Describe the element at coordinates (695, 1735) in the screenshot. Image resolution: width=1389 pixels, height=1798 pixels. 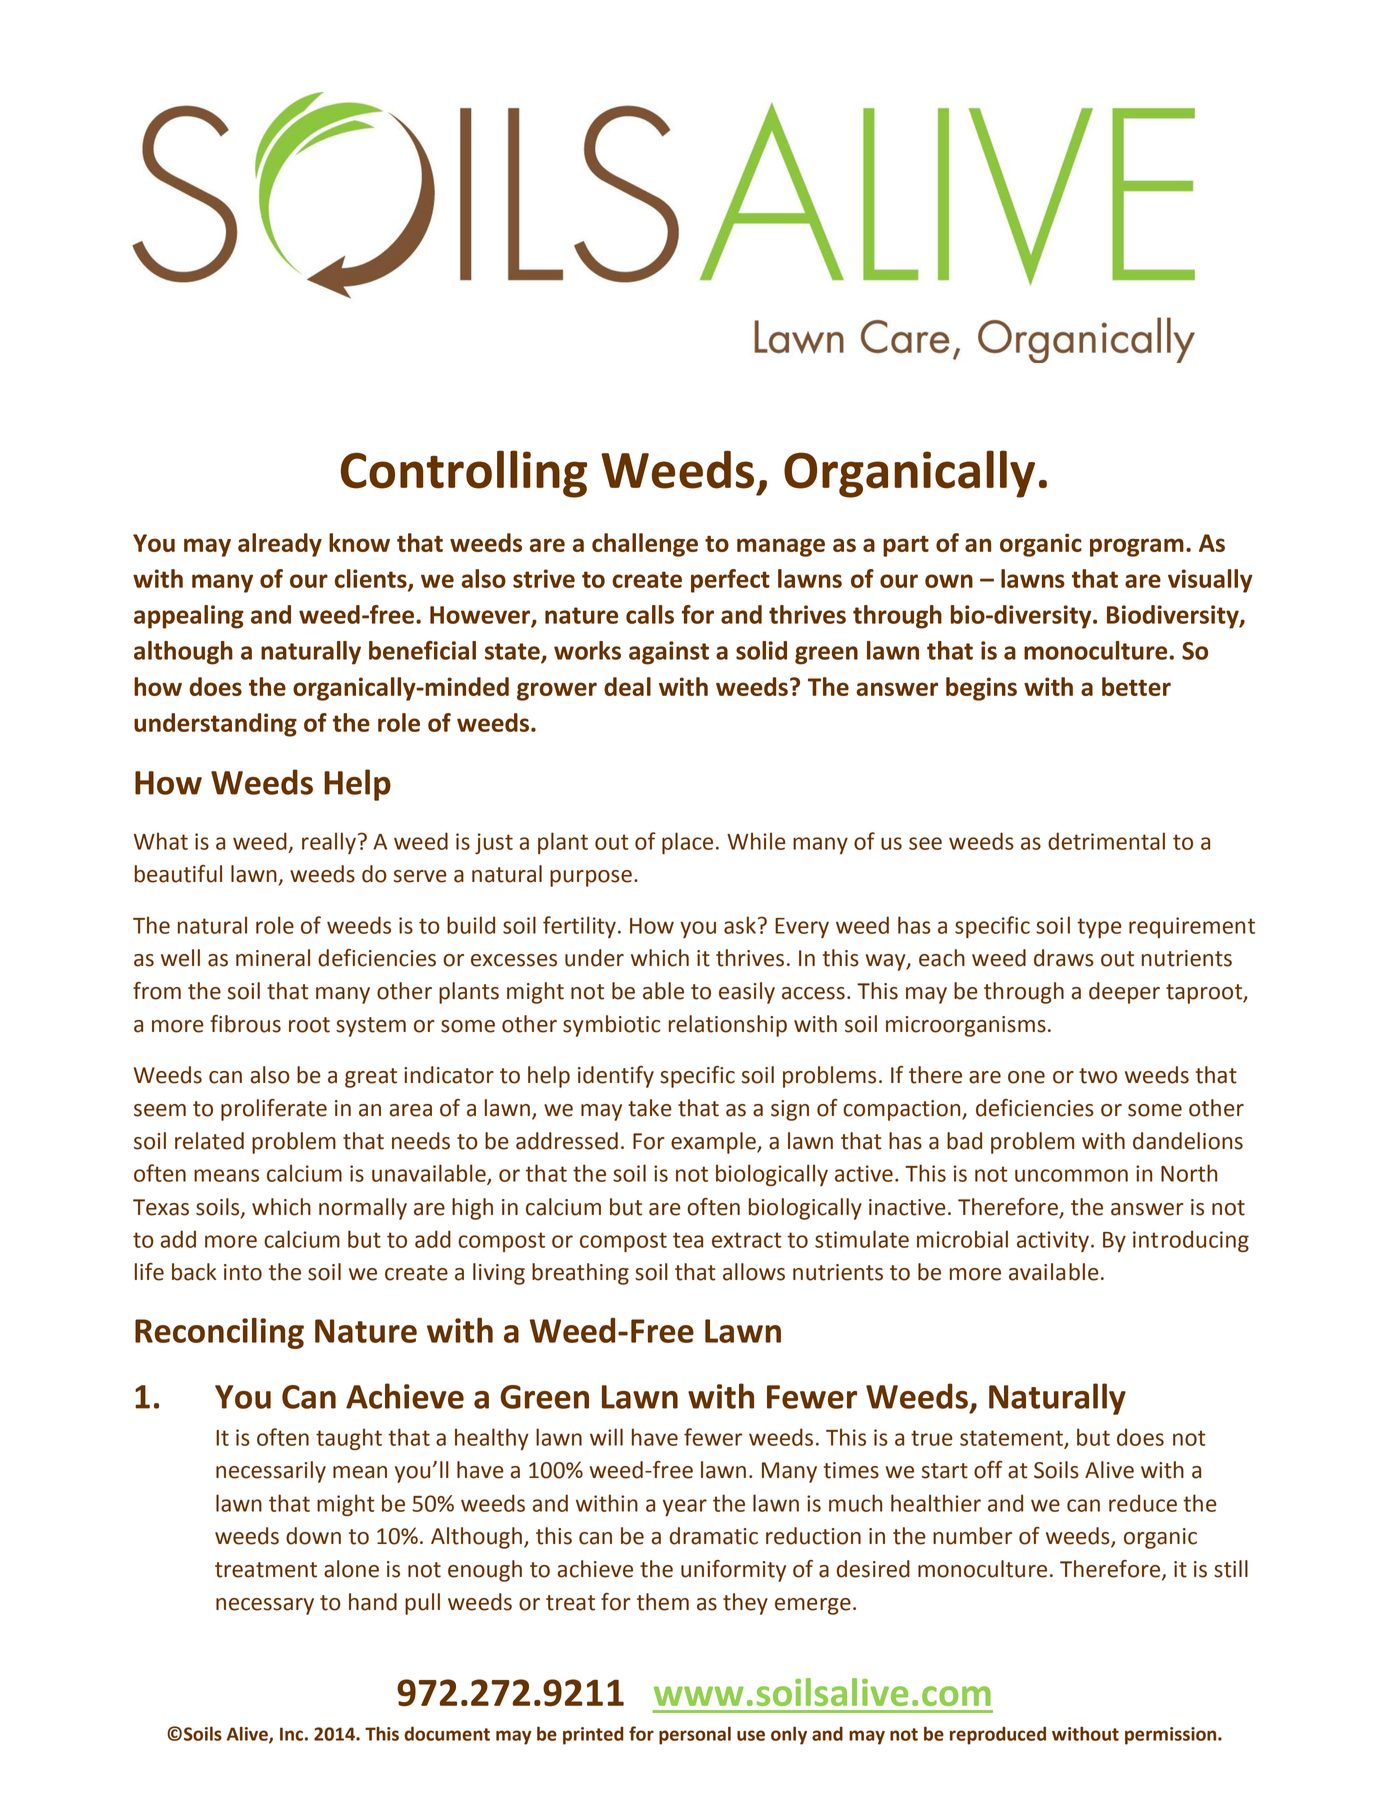
I see `personal` at that location.
